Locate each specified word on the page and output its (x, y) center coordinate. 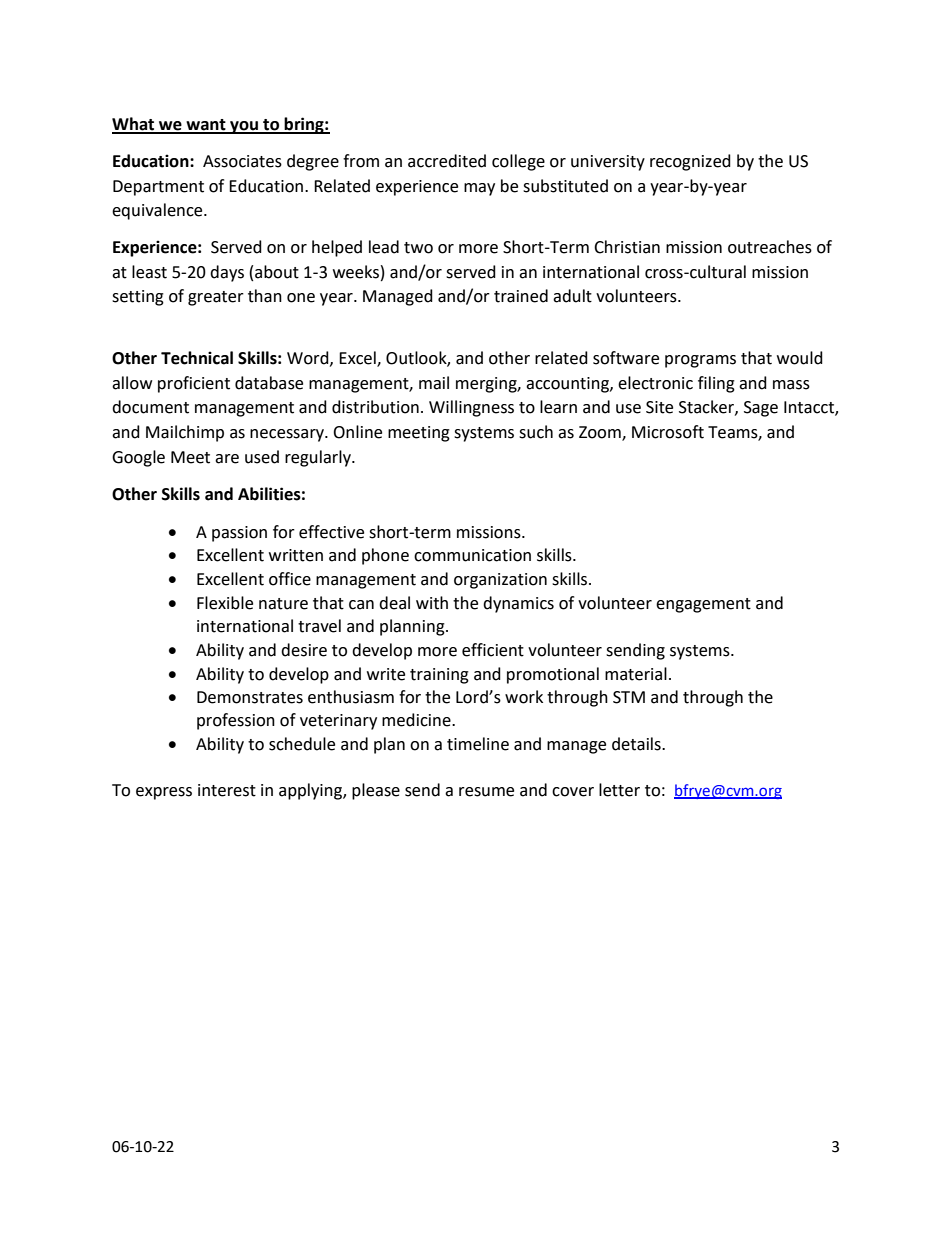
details (637, 744)
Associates (242, 161)
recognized (690, 162)
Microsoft (668, 432)
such (536, 432)
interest (227, 790)
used (262, 457)
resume (486, 792)
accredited (447, 161)
